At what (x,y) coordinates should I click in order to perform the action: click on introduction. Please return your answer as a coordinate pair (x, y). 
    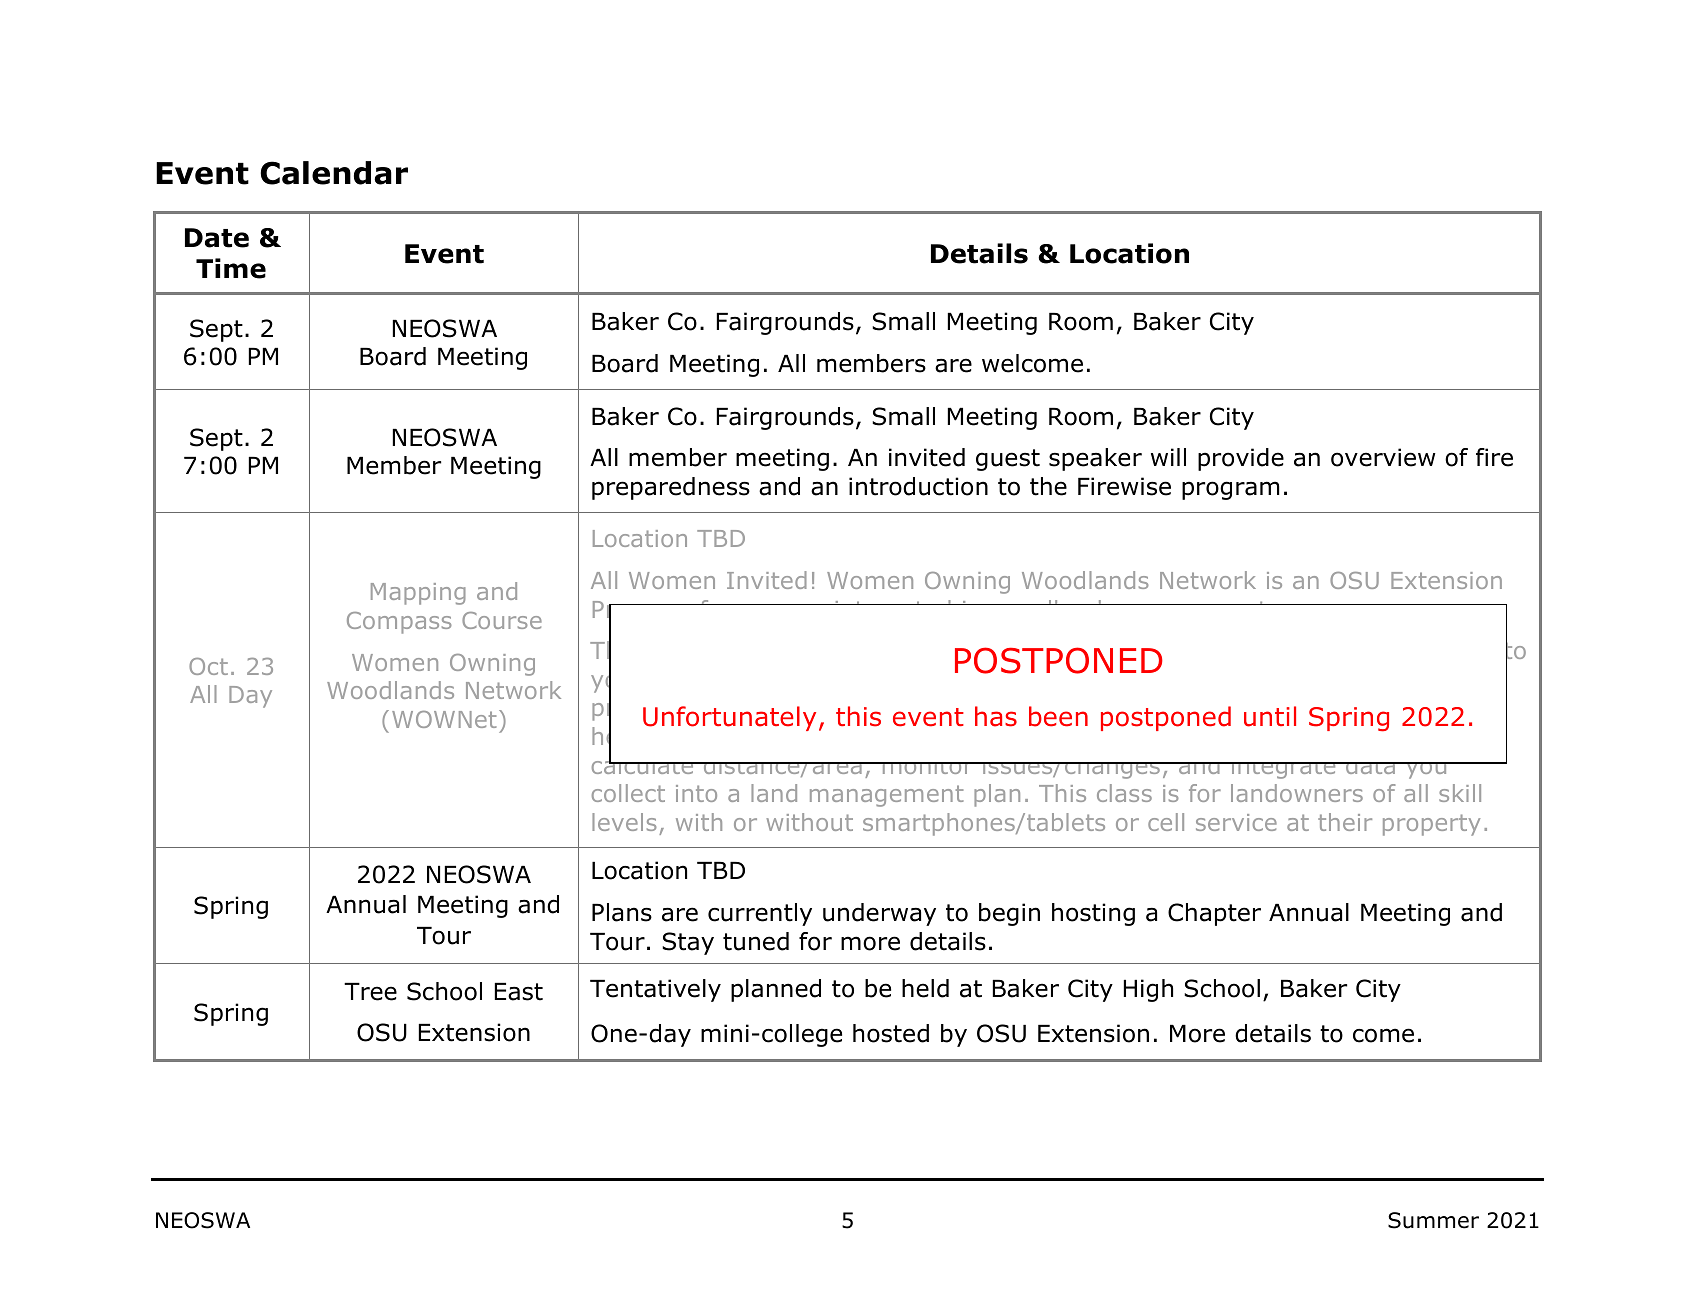
    Looking at the image, I should click on (918, 486).
